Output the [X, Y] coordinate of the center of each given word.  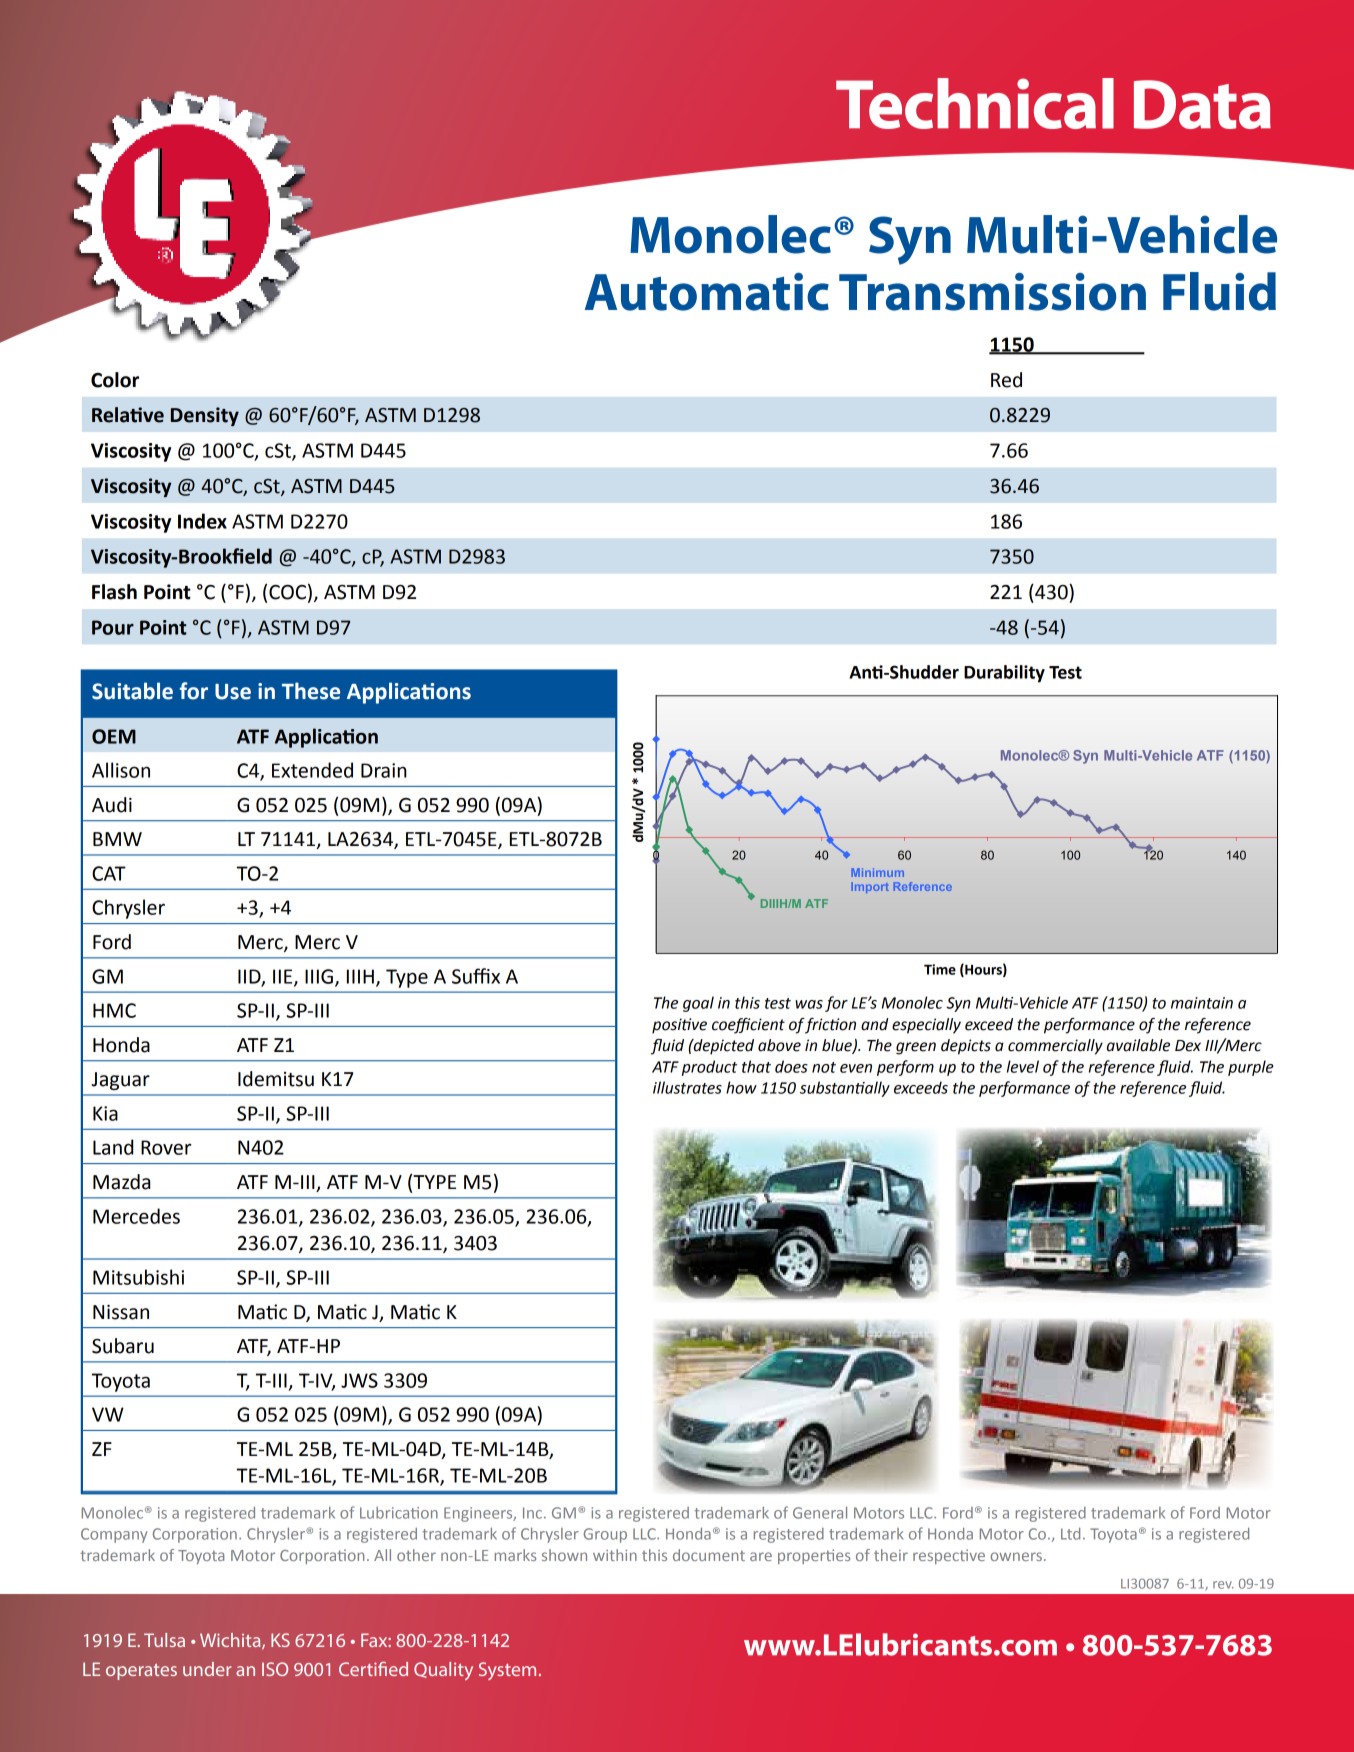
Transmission [992, 292]
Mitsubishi [138, 1277]
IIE [284, 977]
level [1023, 1066]
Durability [1004, 674]
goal [698, 1004]
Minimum [878, 872]
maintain [1202, 1003]
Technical [975, 103]
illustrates [687, 1087]
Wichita [231, 1641]
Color [115, 380]
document [709, 1555]
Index [202, 521]
